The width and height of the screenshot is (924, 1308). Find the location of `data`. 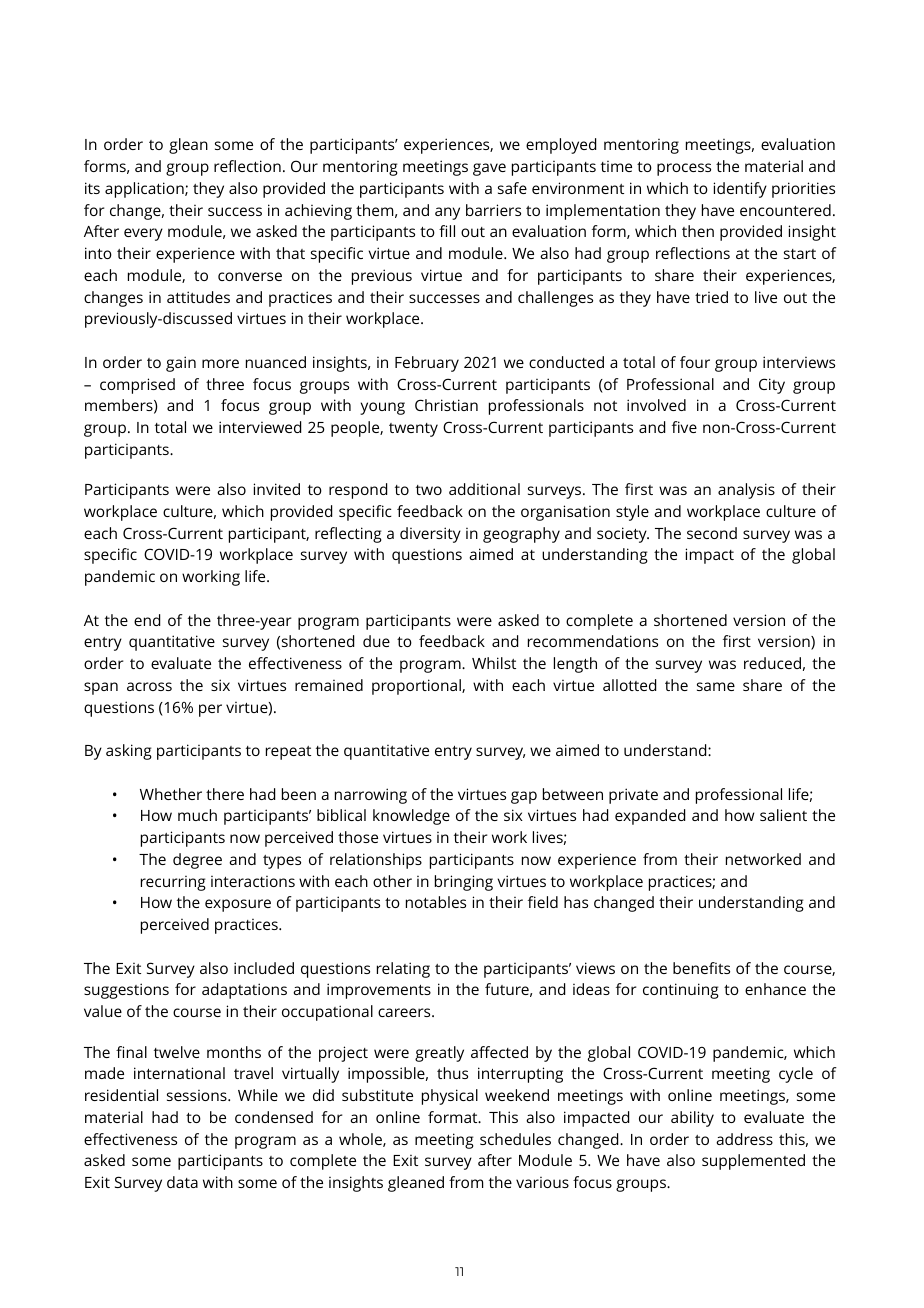

data is located at coordinates (182, 1182).
